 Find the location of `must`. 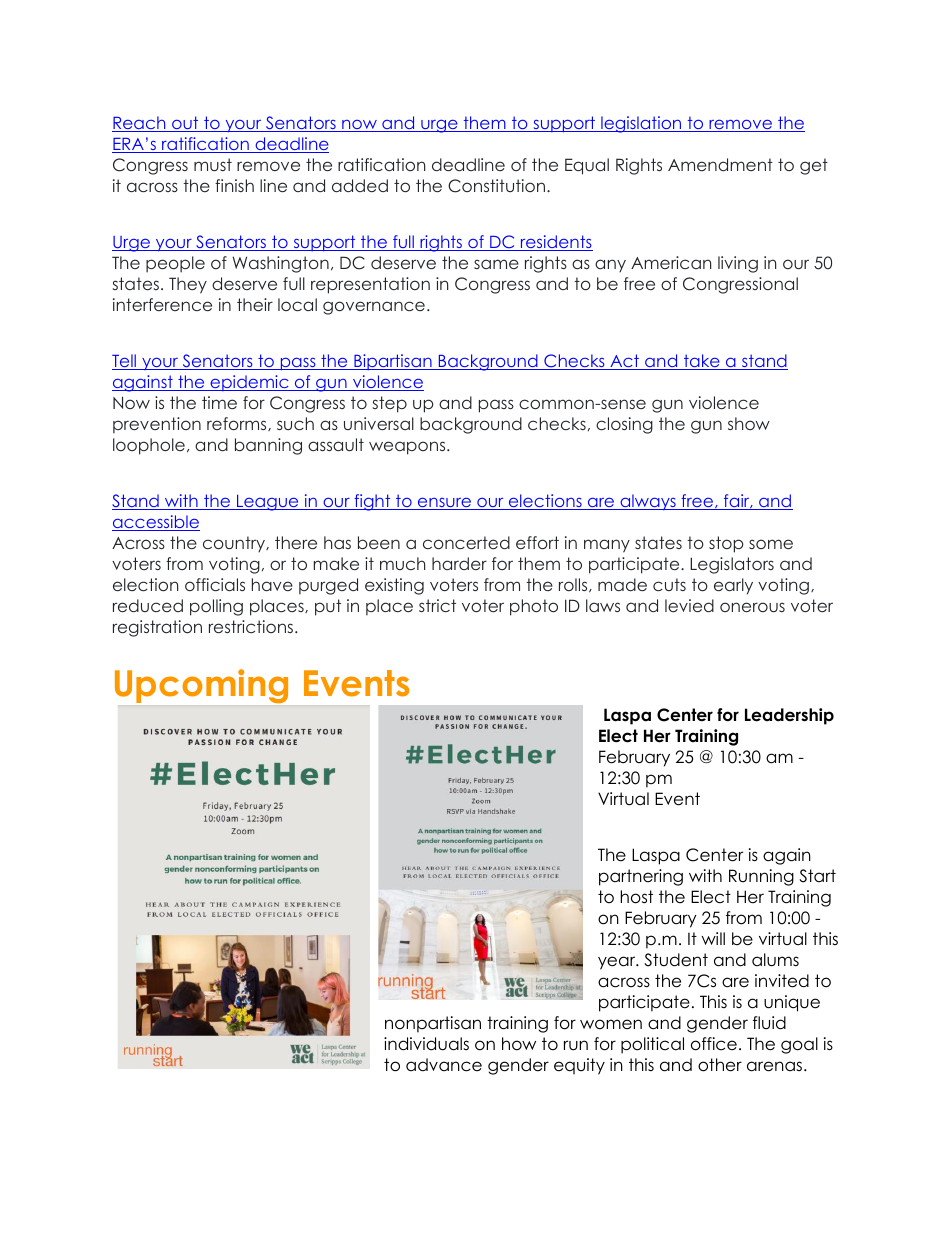

must is located at coordinates (213, 164).
